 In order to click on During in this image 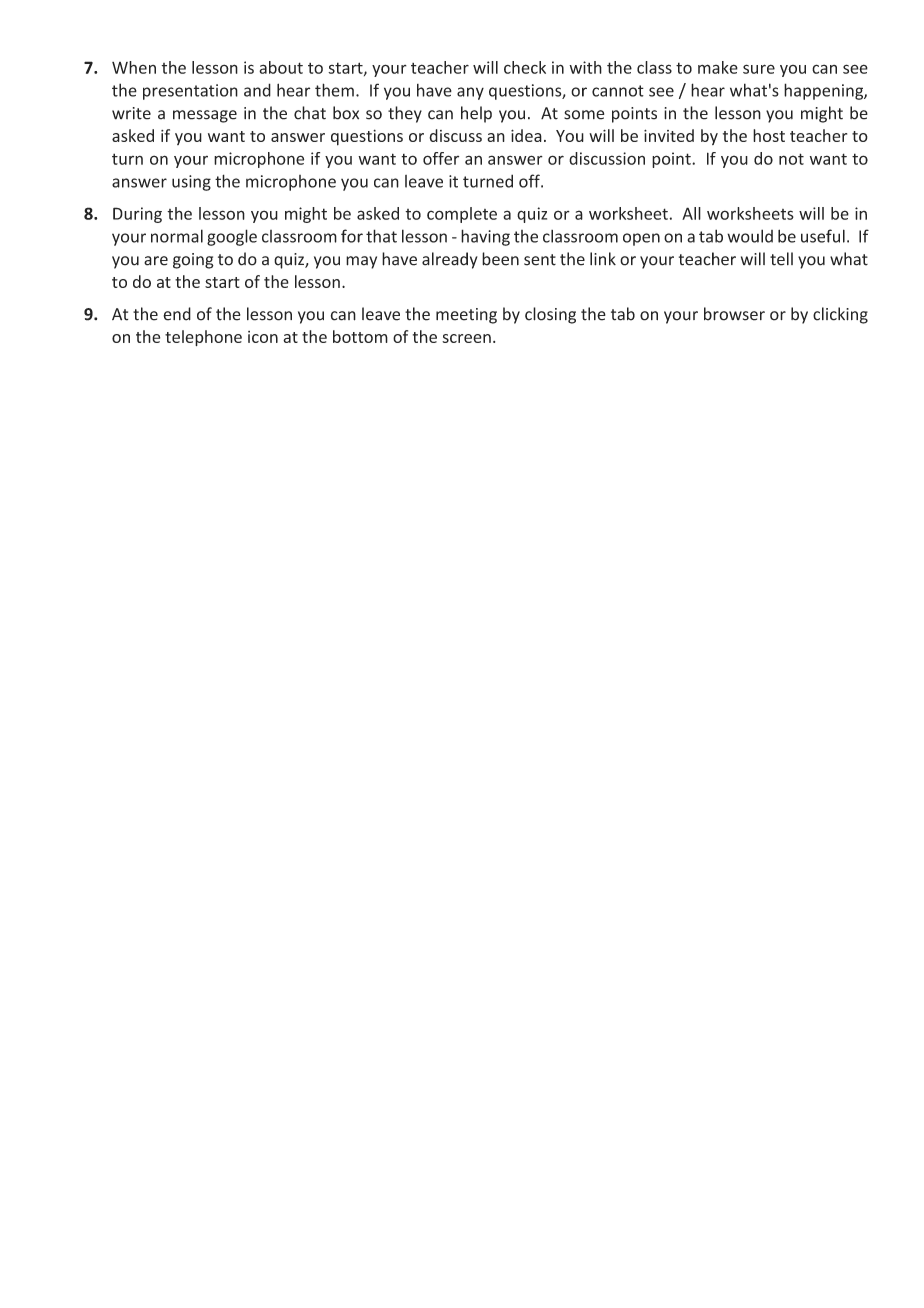, I will do `click(137, 215)`.
